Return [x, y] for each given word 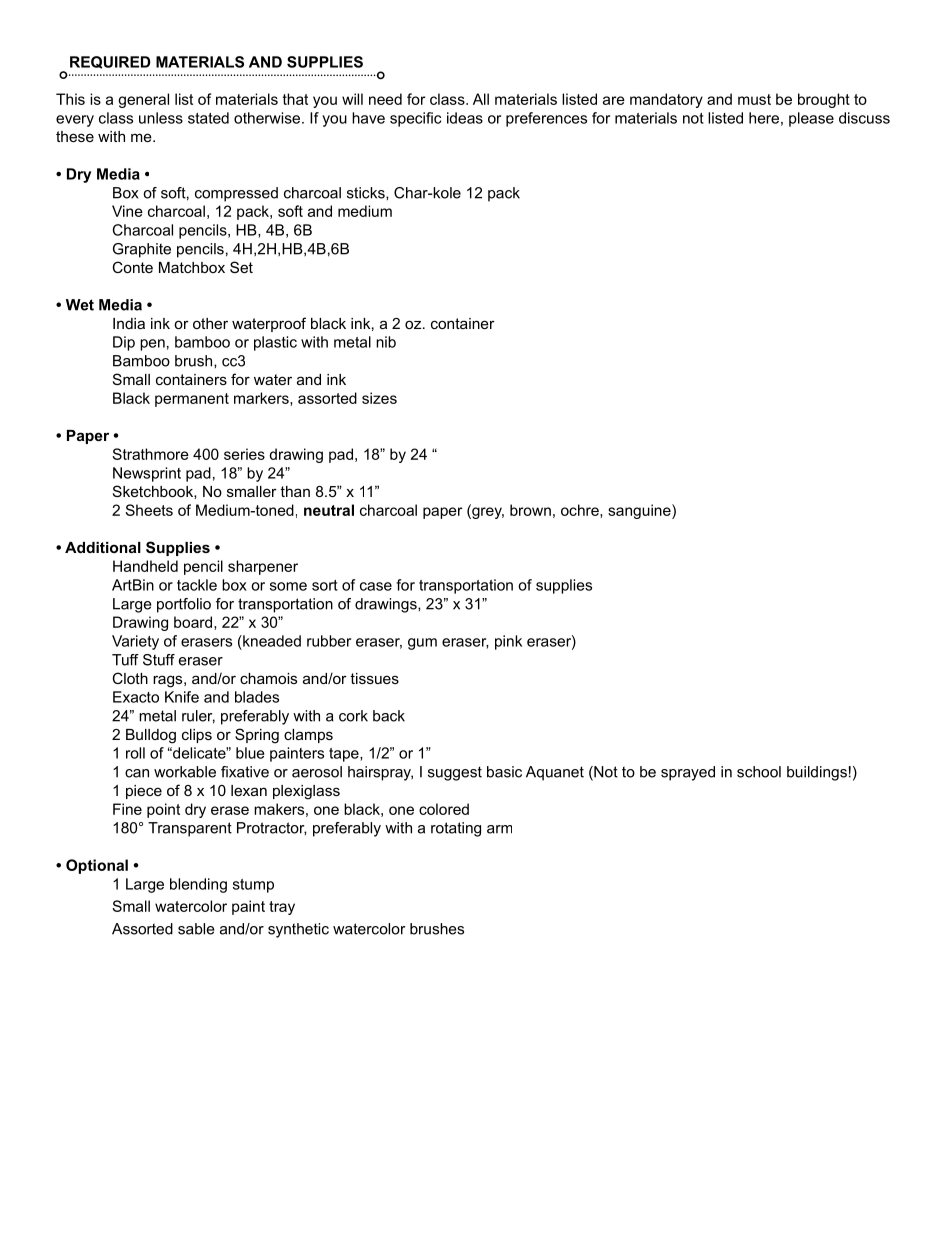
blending [198, 885]
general [143, 100]
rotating [456, 829]
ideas [465, 118]
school [759, 772]
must [754, 99]
